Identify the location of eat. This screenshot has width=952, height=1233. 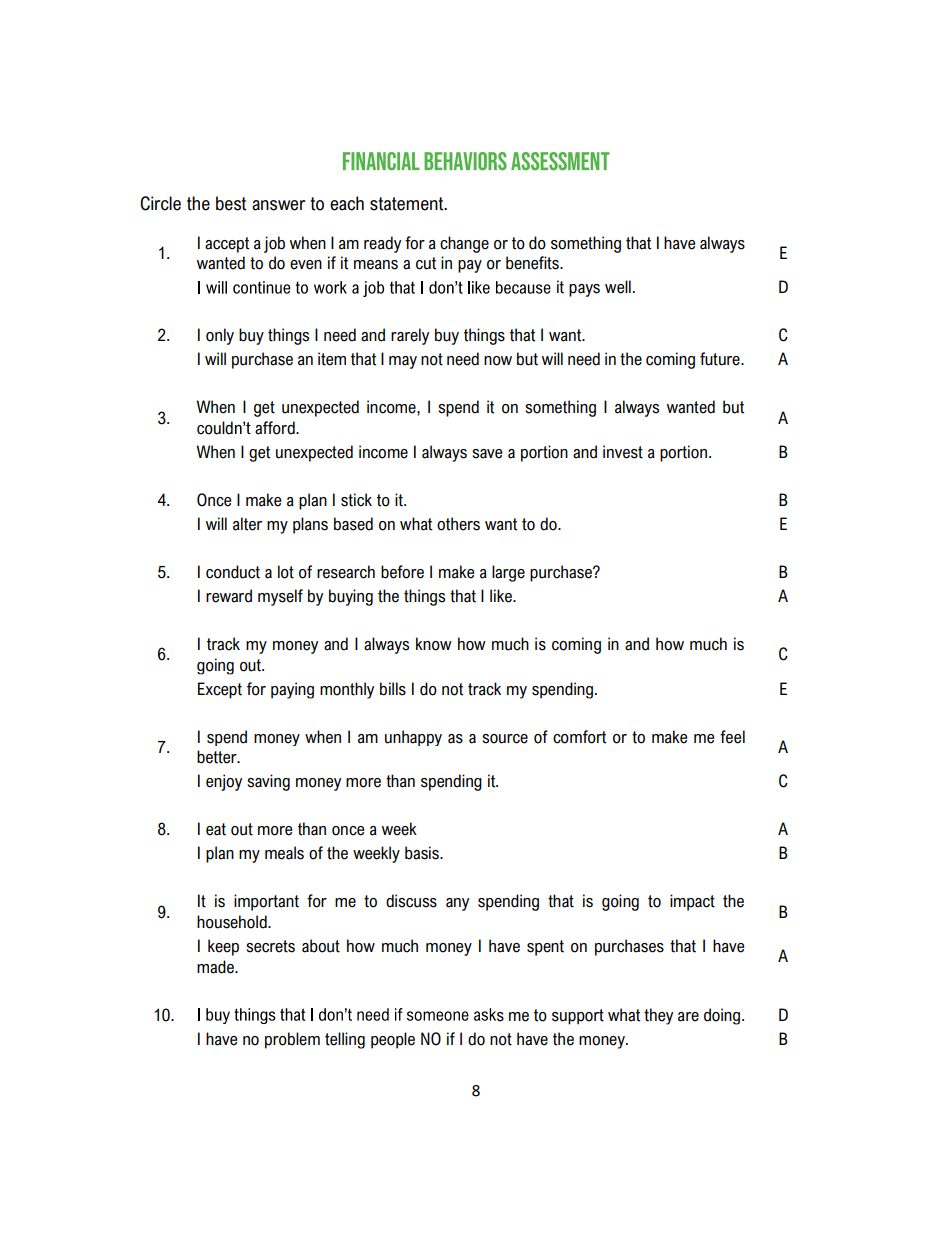
(216, 829).
